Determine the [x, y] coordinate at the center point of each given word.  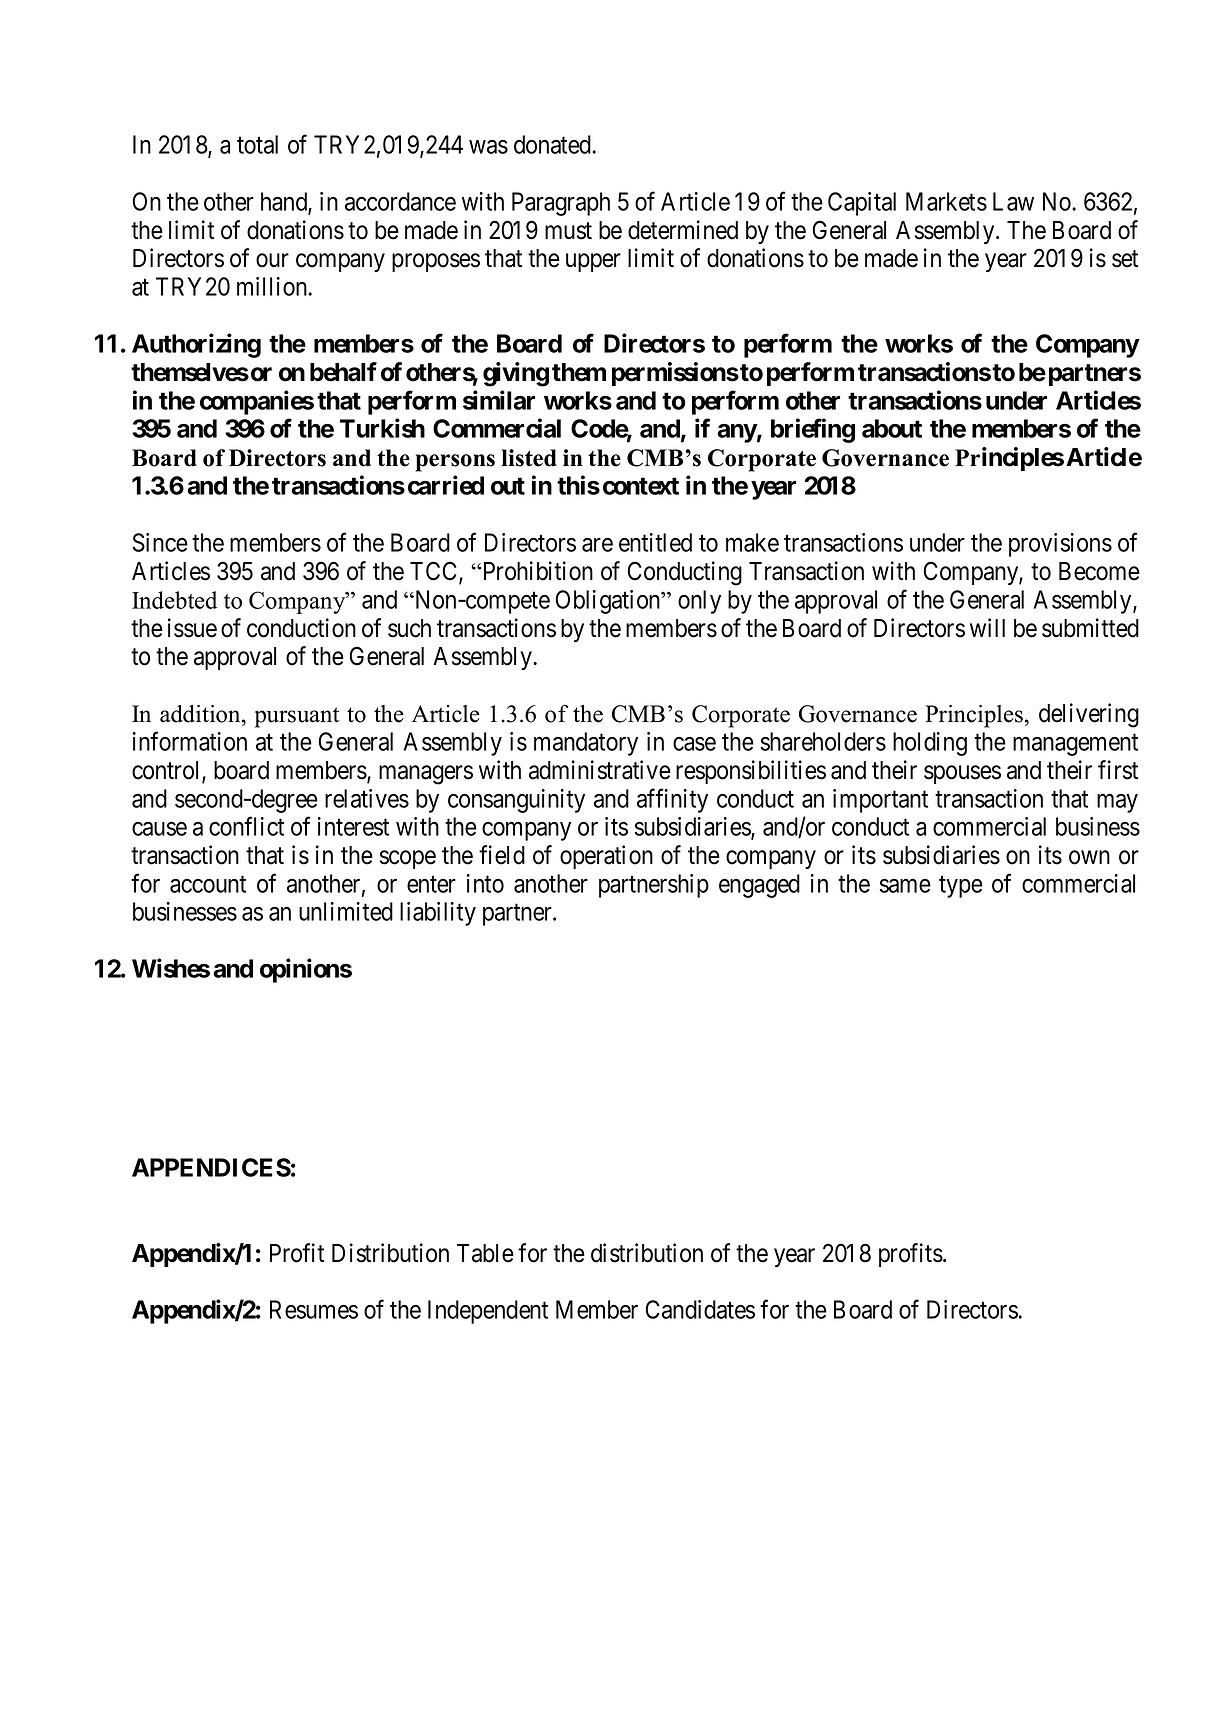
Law [1013, 201]
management [1075, 745]
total [257, 144]
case [694, 744]
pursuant [297, 717]
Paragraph [561, 204]
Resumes [314, 1309]
